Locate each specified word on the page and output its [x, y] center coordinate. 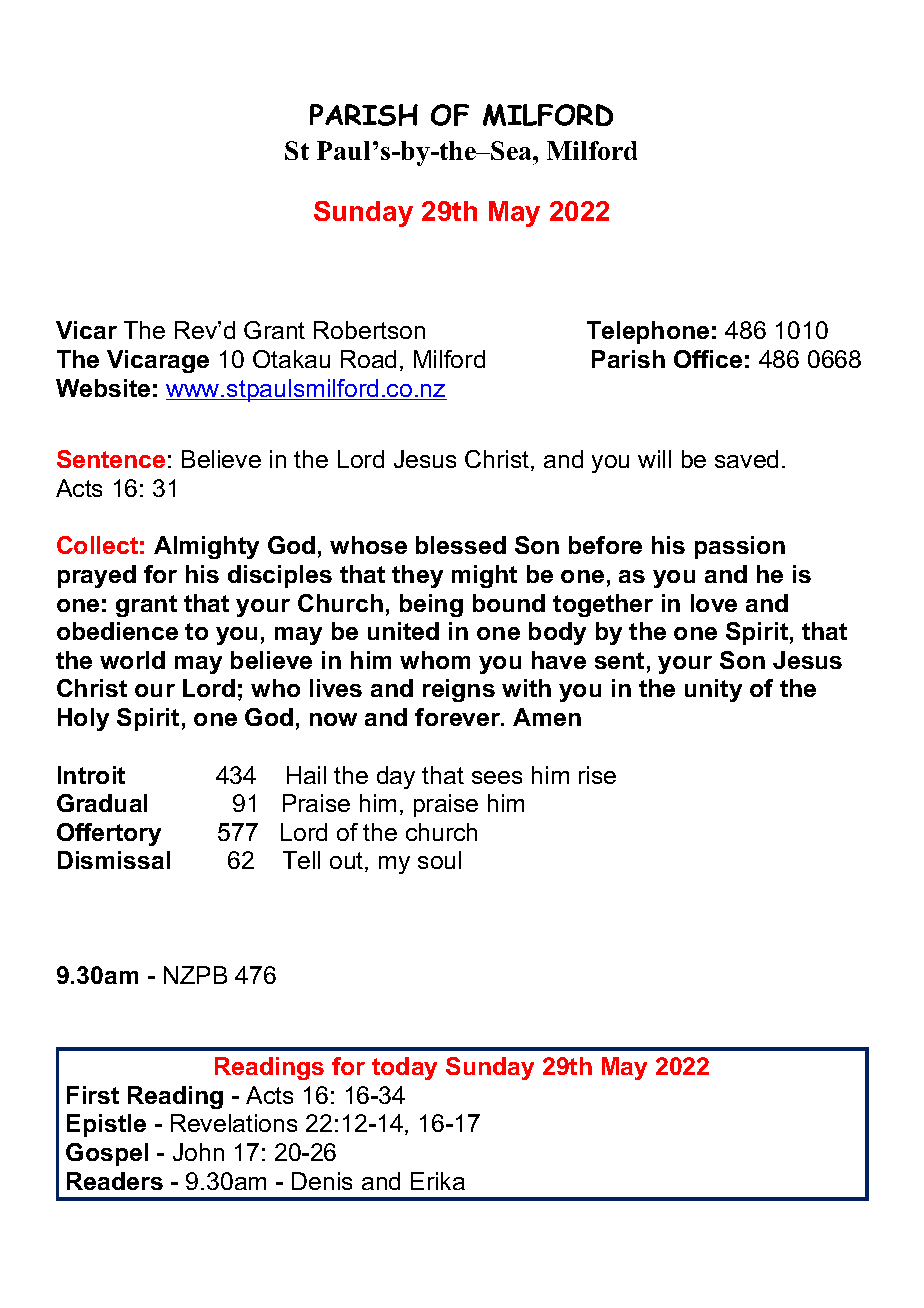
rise [597, 775]
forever [459, 717]
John [198, 1152]
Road [368, 359]
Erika [438, 1181]
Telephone [648, 332]
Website [103, 388]
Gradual [102, 803]
